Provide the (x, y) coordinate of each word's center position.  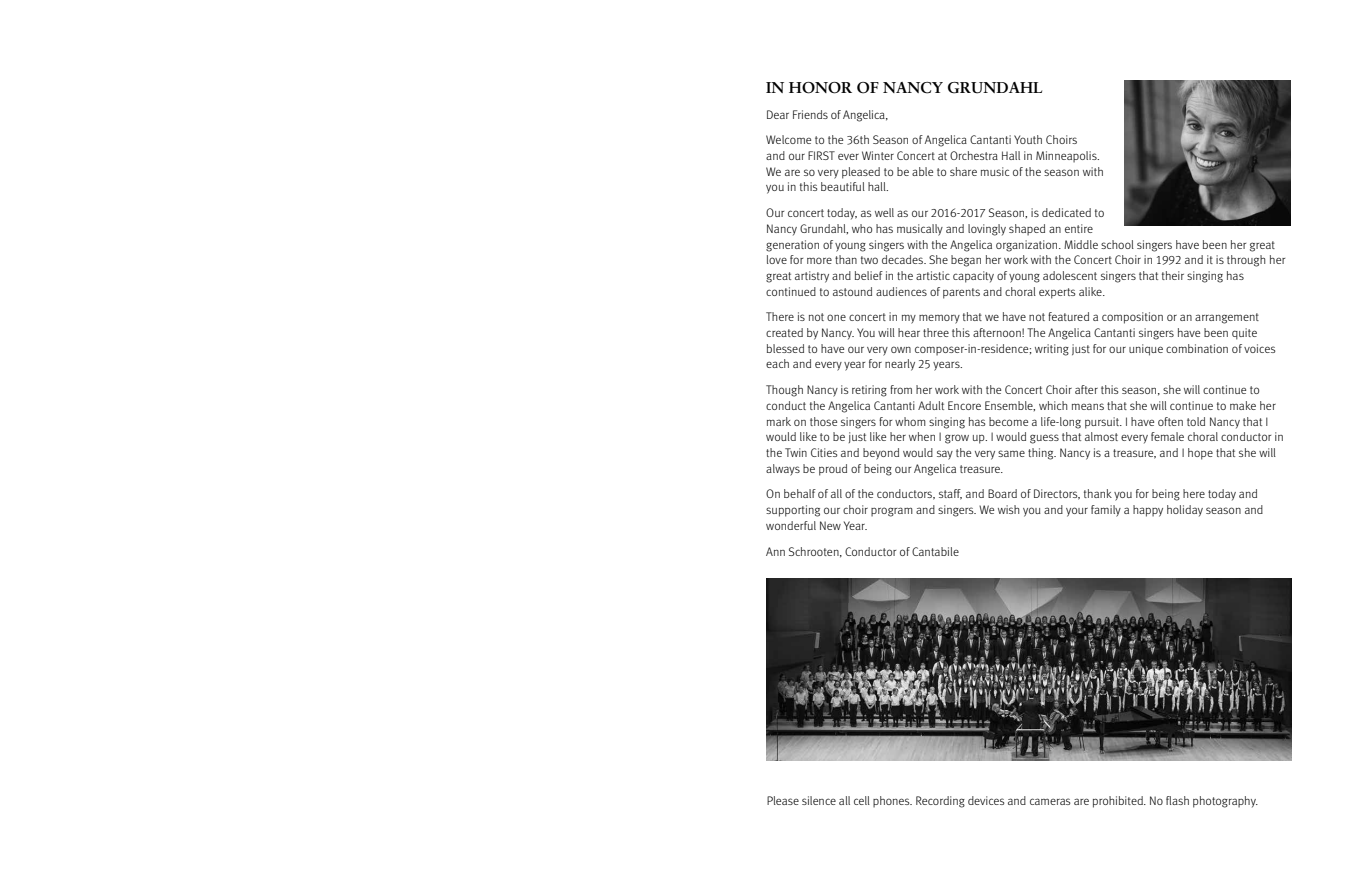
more (819, 260)
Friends (810, 114)
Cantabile (935, 551)
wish (1009, 509)
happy (1148, 511)
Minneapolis (1067, 157)
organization (1028, 246)
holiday (1185, 511)
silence (819, 800)
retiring (869, 391)
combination (1197, 348)
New (830, 525)
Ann (775, 551)
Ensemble (1010, 406)
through (1246, 261)
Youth (1028, 139)
